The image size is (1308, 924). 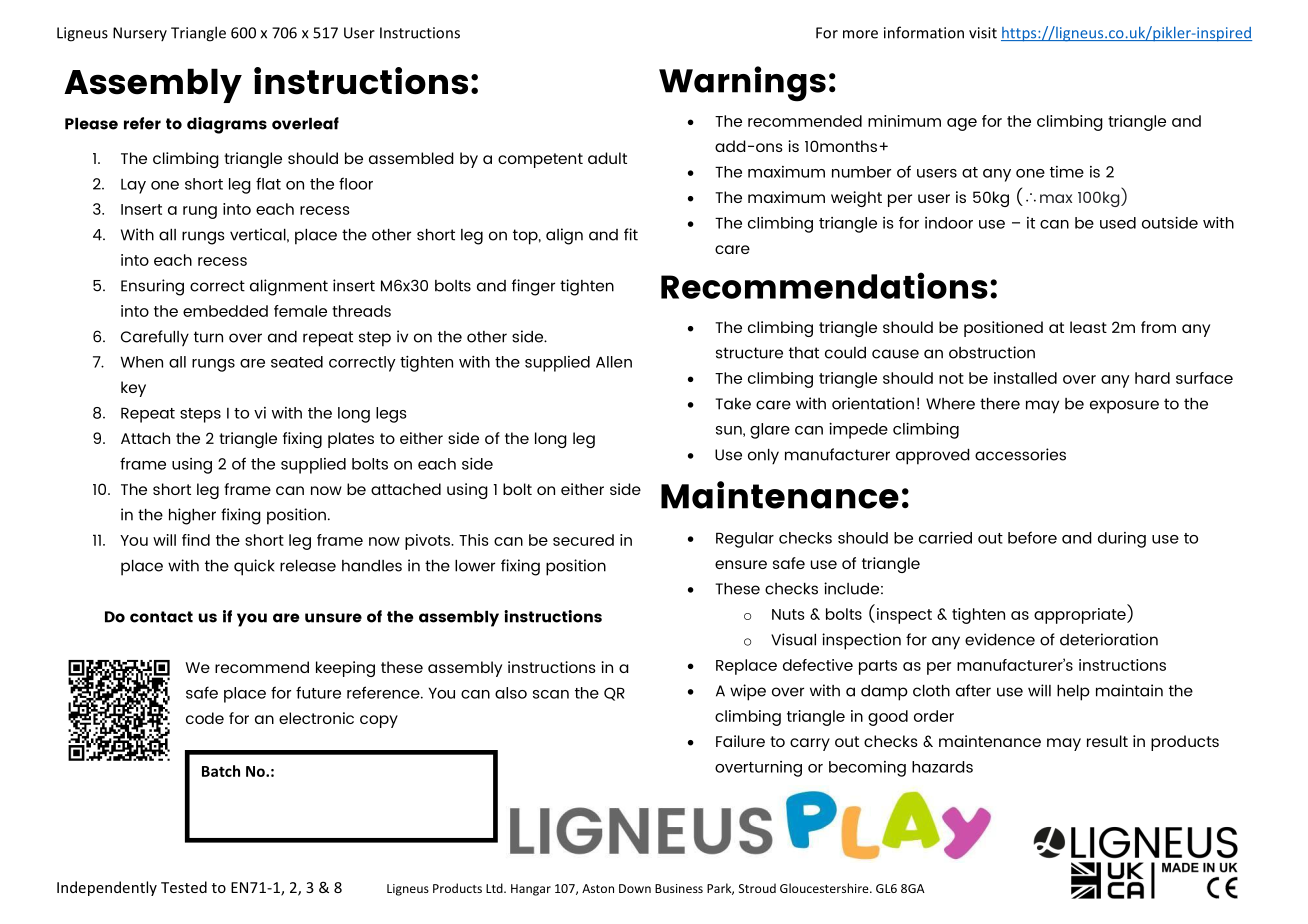 I want to click on visit, so click(x=983, y=33).
